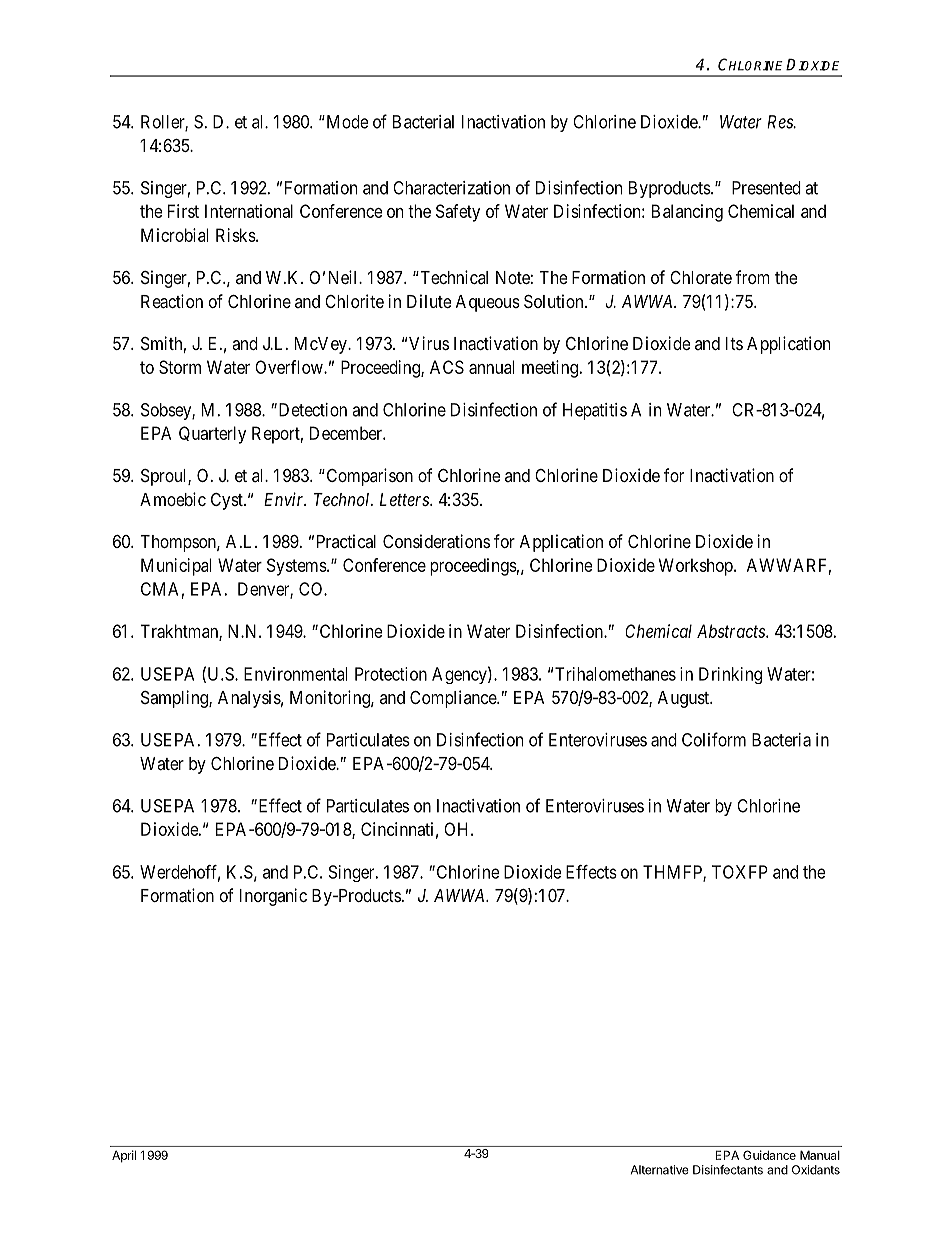 This screenshot has width=952, height=1233. Describe the element at coordinates (124, 1156) in the screenshot. I see `April` at that location.
